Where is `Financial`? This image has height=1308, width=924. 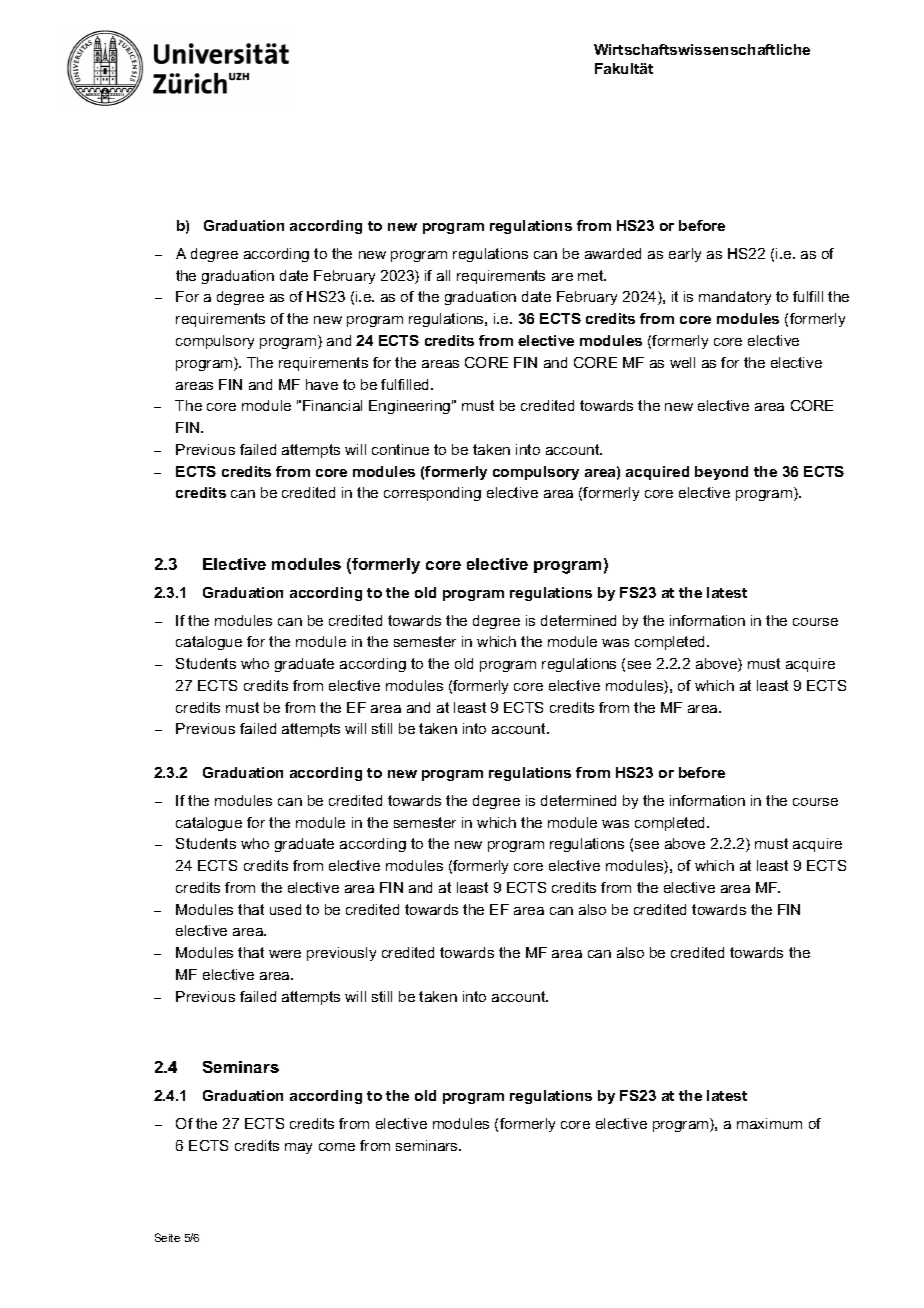
Financial is located at coordinates (332, 405).
